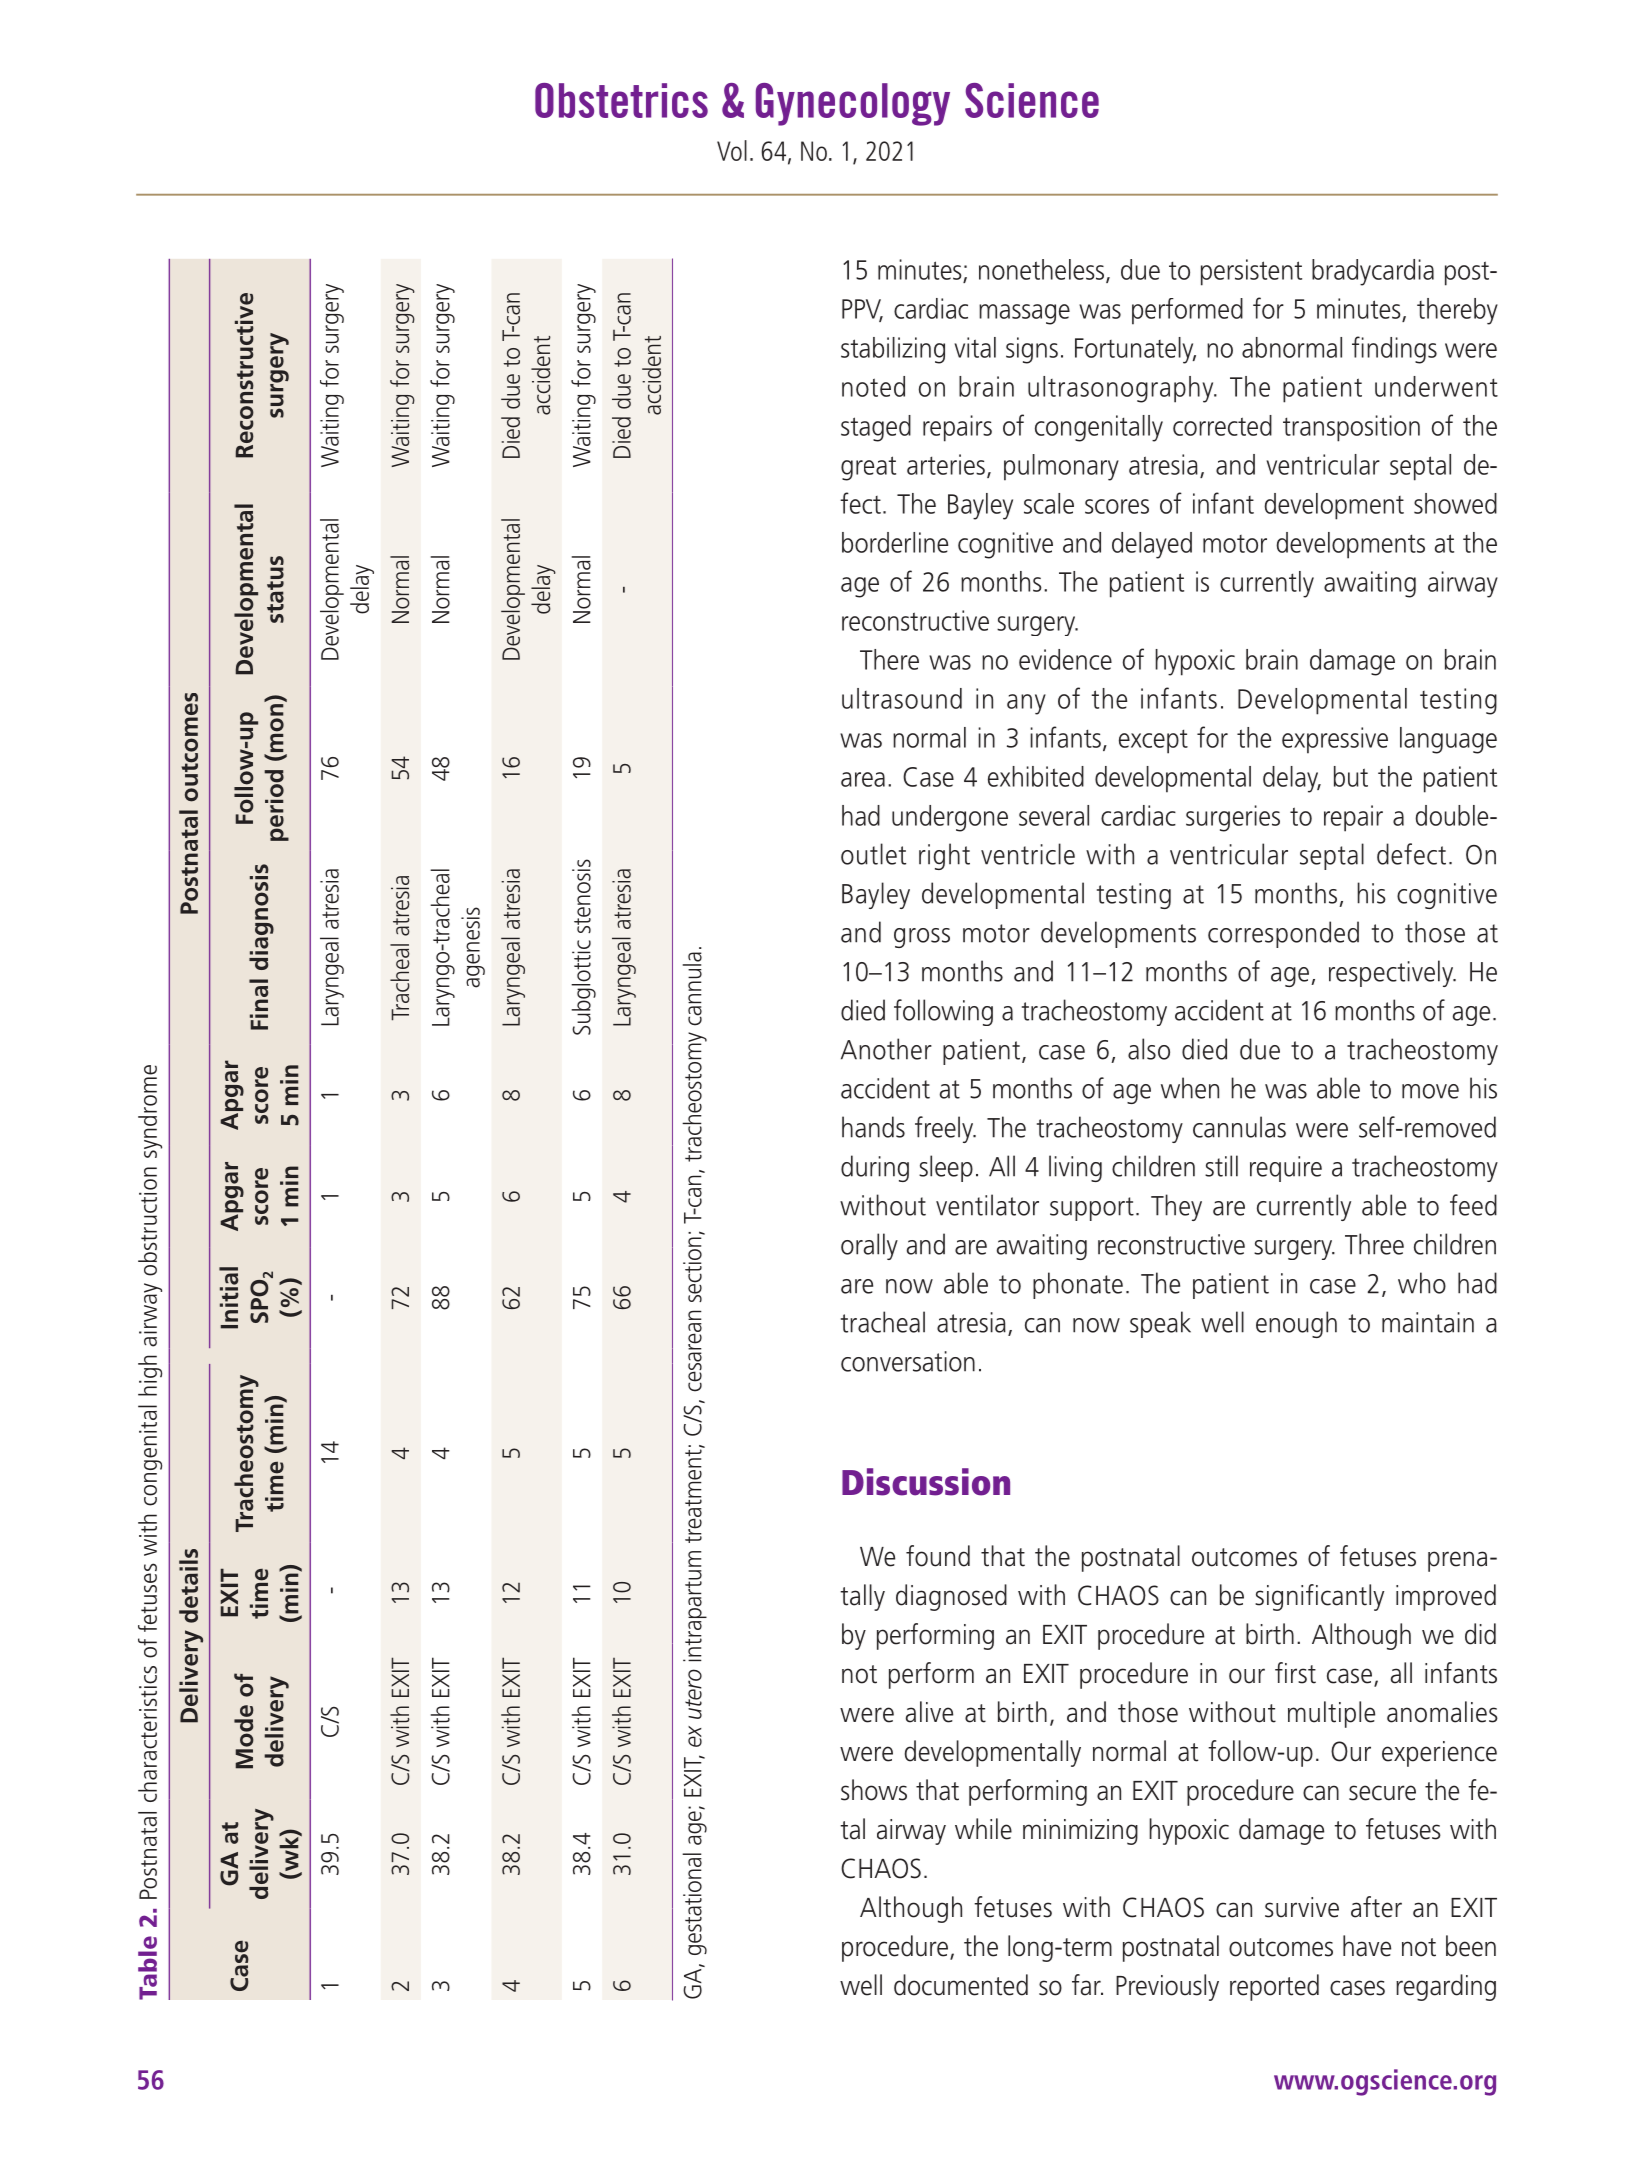  What do you see at coordinates (1373, 272) in the document?
I see `bradycardia` at bounding box center [1373, 272].
